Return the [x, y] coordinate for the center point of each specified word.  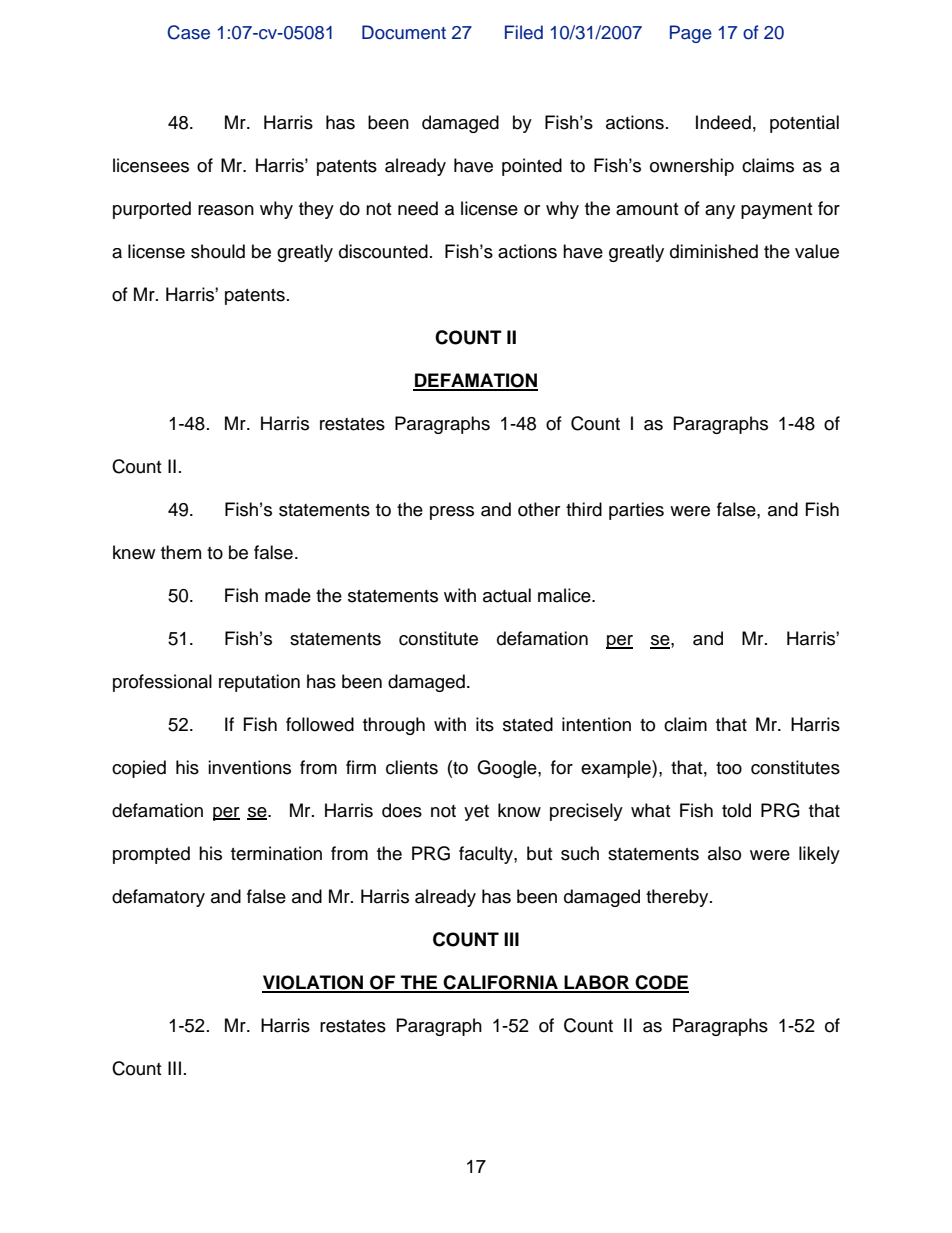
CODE [661, 983]
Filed [524, 32]
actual [507, 595]
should [218, 251]
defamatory [158, 898]
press [452, 513]
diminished [714, 251]
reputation [259, 683]
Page [691, 34]
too [729, 768]
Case [188, 32]
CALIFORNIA [501, 983]
